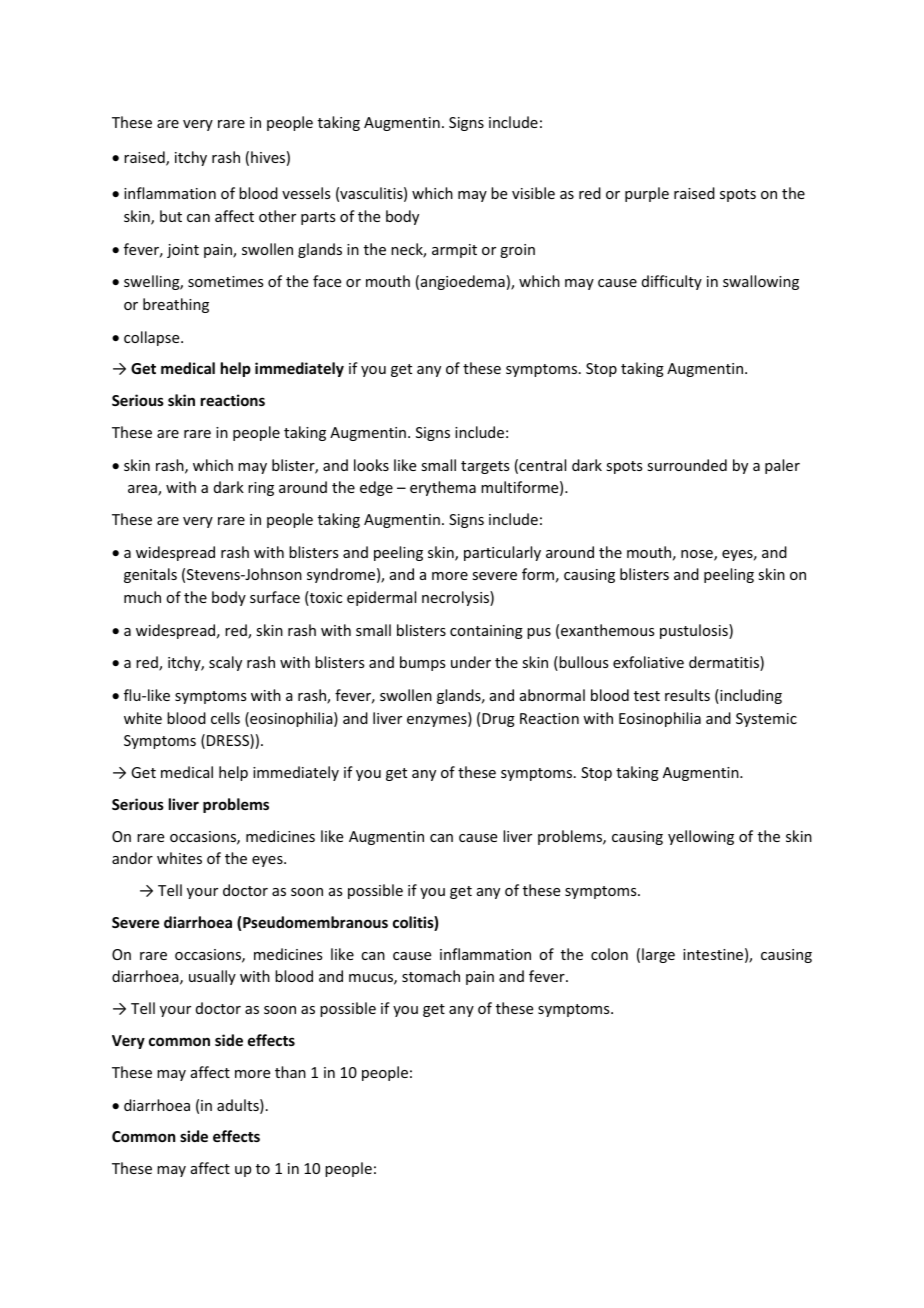 The image size is (924, 1308). Describe the element at coordinates (438, 721) in the screenshot. I see `enzymes` at that location.
